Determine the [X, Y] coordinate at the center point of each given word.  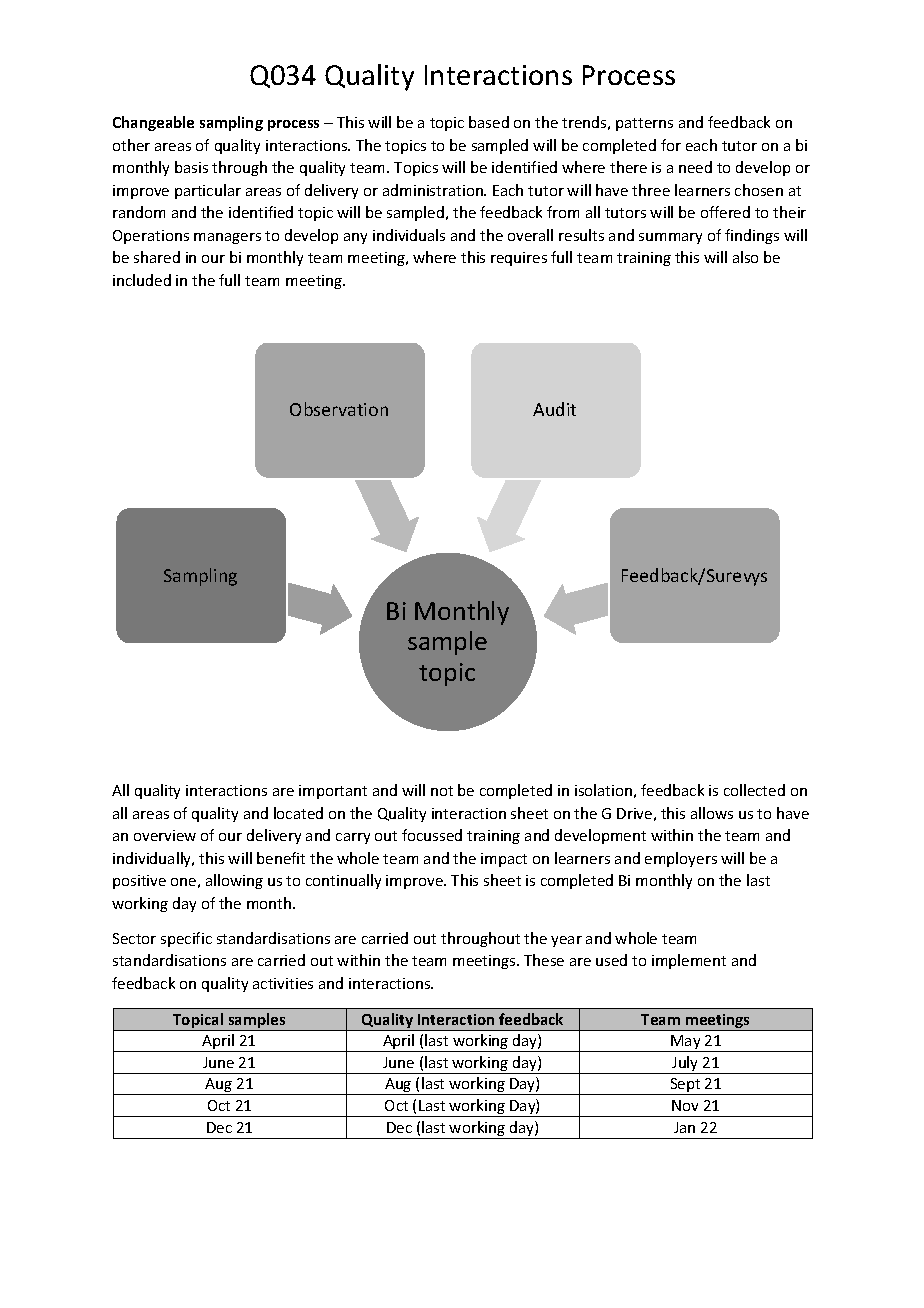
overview [165, 835]
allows [712, 813]
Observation [339, 409]
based [489, 122]
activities [283, 983]
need [695, 167]
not [442, 791]
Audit [554, 409]
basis [191, 167]
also [745, 257]
